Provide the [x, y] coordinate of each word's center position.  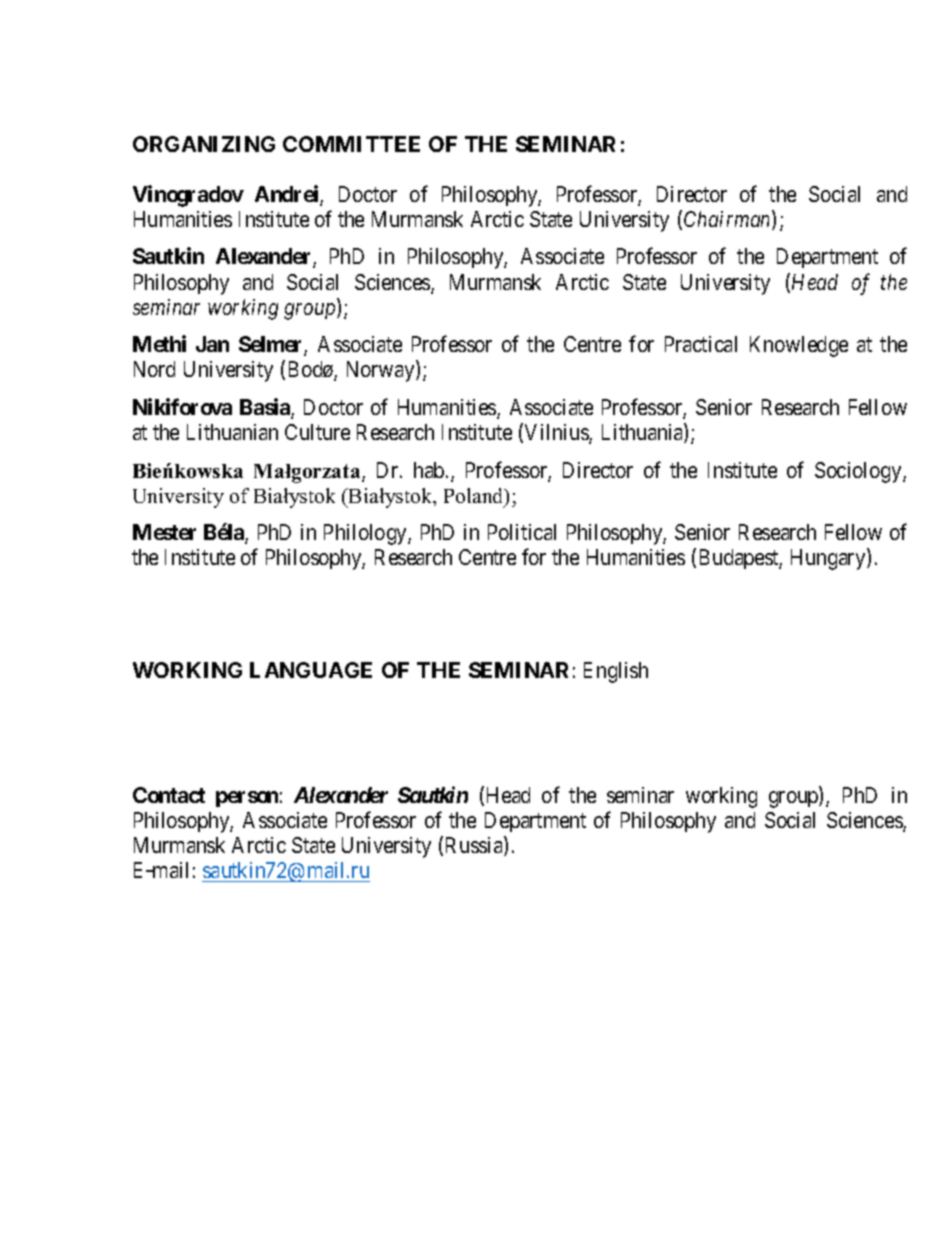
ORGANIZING [204, 144]
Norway [382, 371]
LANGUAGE [311, 670]
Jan [212, 344]
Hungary [829, 559]
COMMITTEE [351, 144]
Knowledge [799, 346]
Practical [701, 344]
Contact [169, 795]
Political [522, 532]
